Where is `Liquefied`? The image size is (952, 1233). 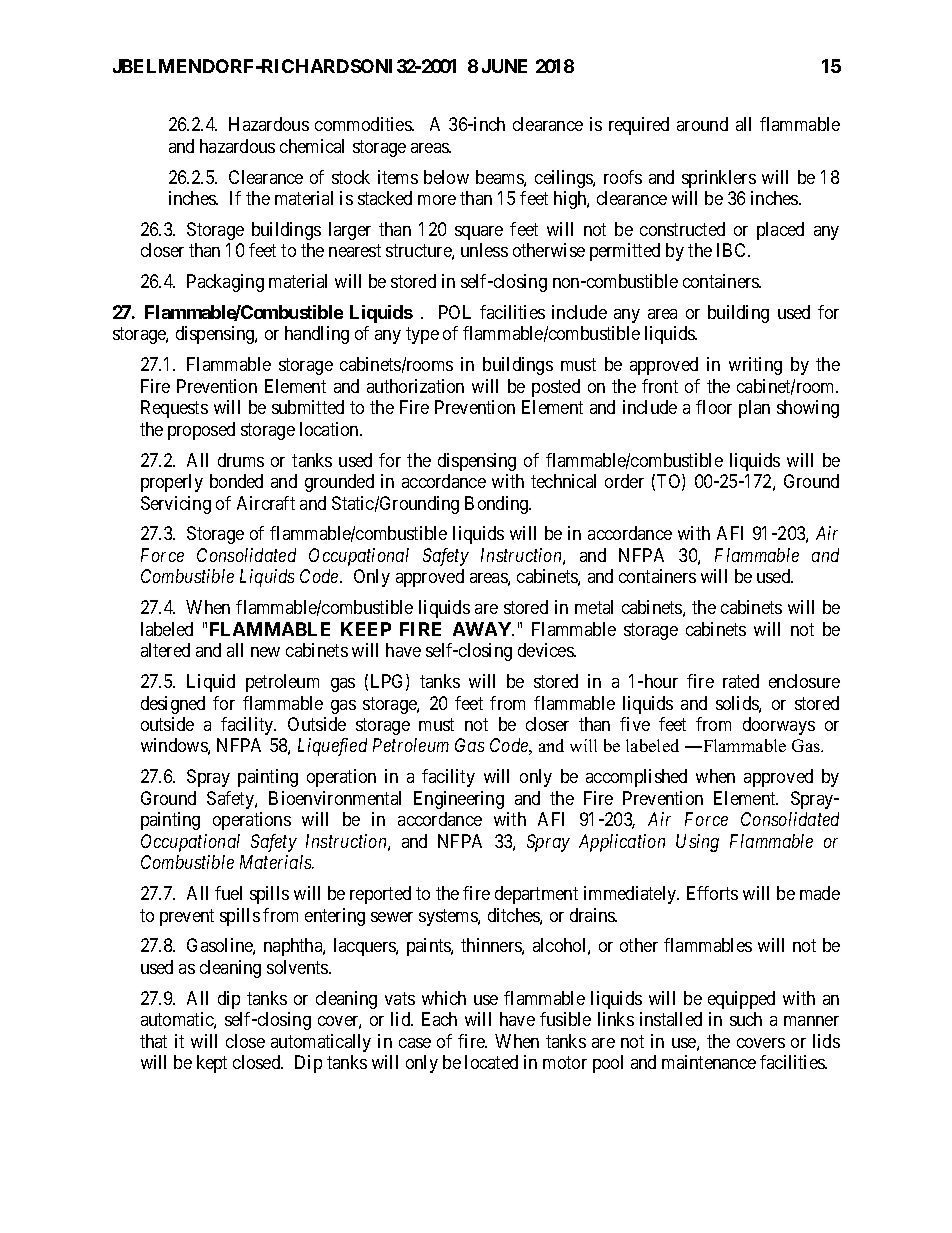
Liquefied is located at coordinates (332, 747).
